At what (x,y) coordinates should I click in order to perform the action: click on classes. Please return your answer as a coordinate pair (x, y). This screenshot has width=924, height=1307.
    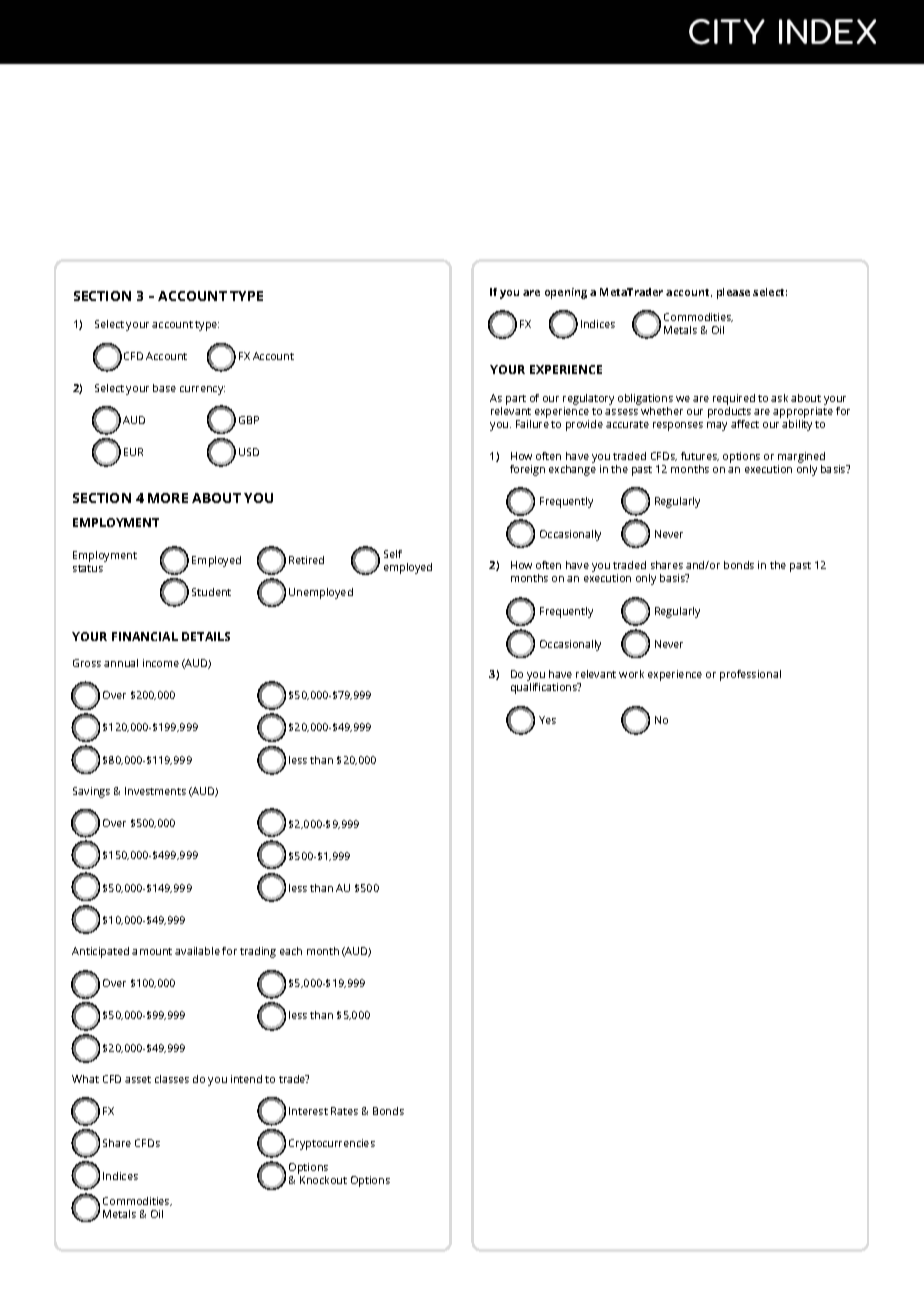
    Looking at the image, I should click on (172, 1079).
